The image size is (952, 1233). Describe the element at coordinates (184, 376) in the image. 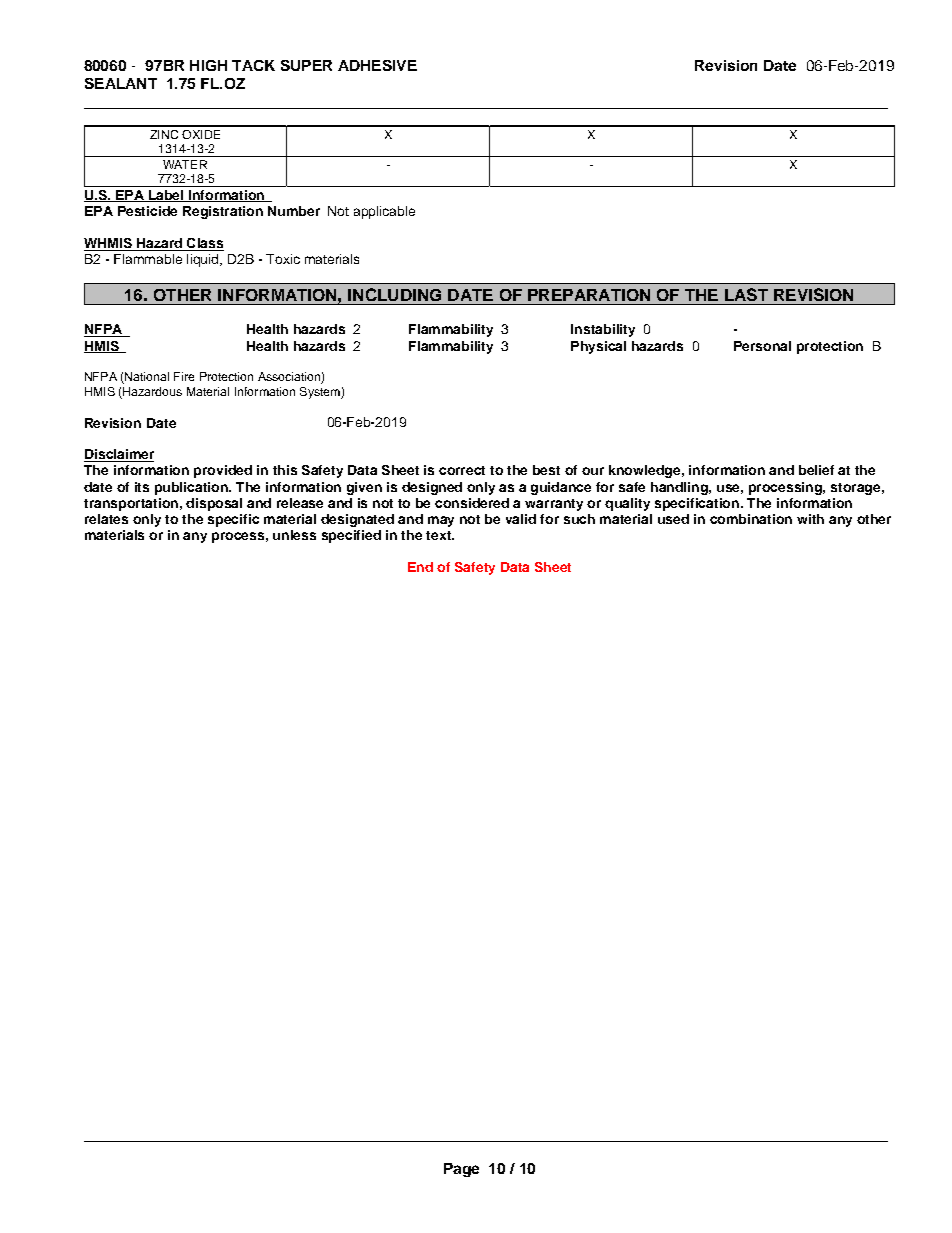

I see `Fire` at that location.
